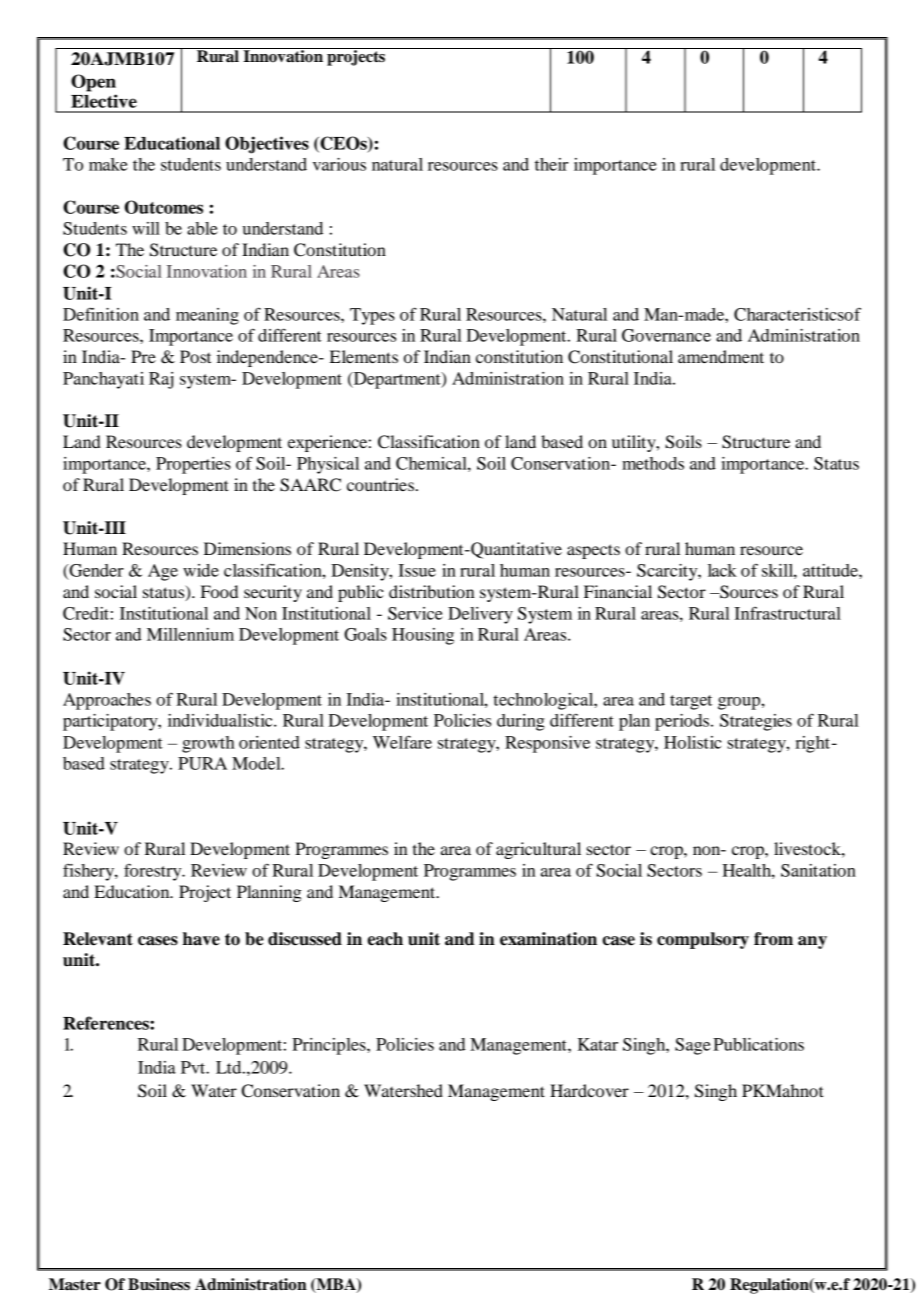 This screenshot has width=924, height=1307. What do you see at coordinates (108, 164) in the screenshot?
I see `make` at bounding box center [108, 164].
